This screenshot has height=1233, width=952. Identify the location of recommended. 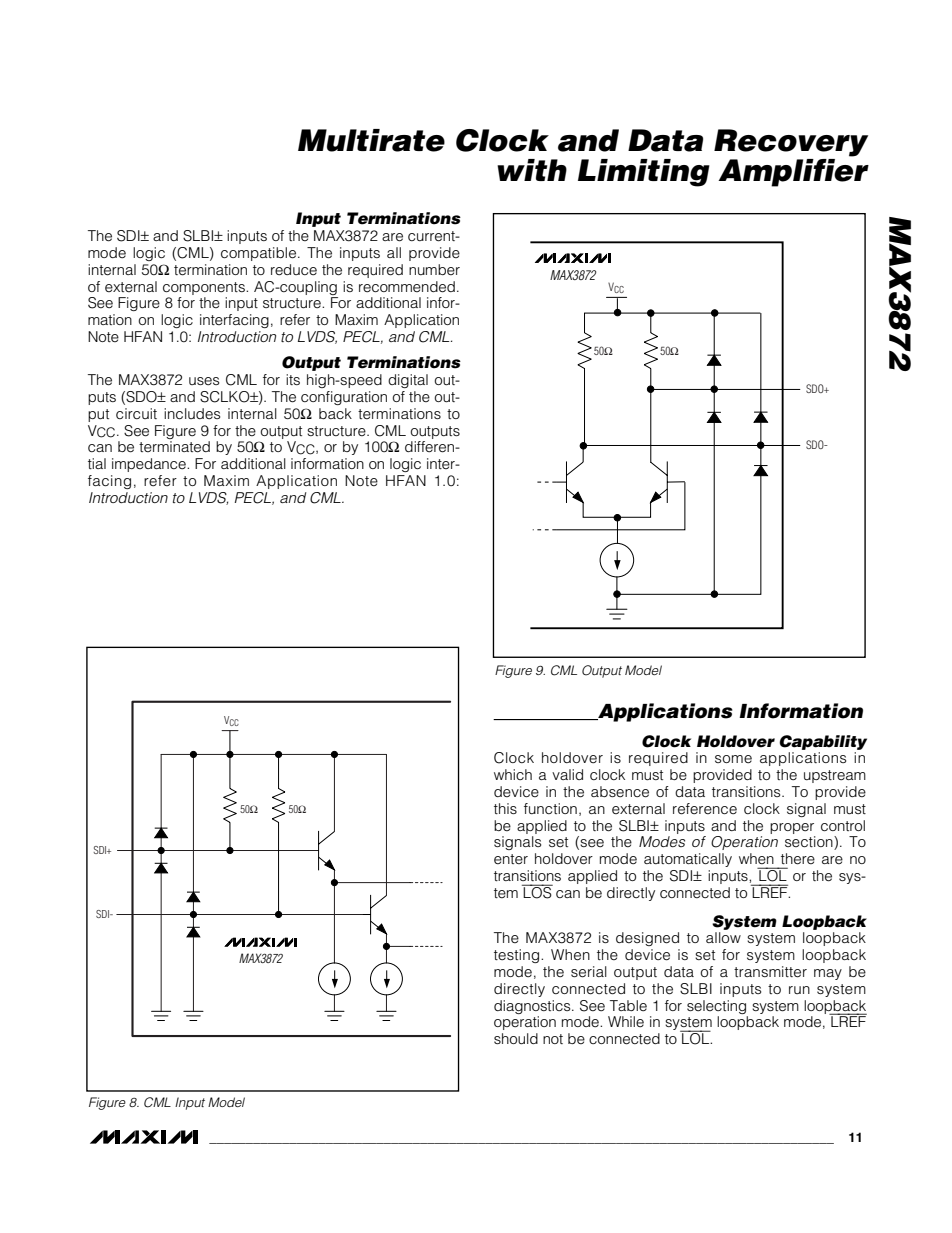
(407, 287).
